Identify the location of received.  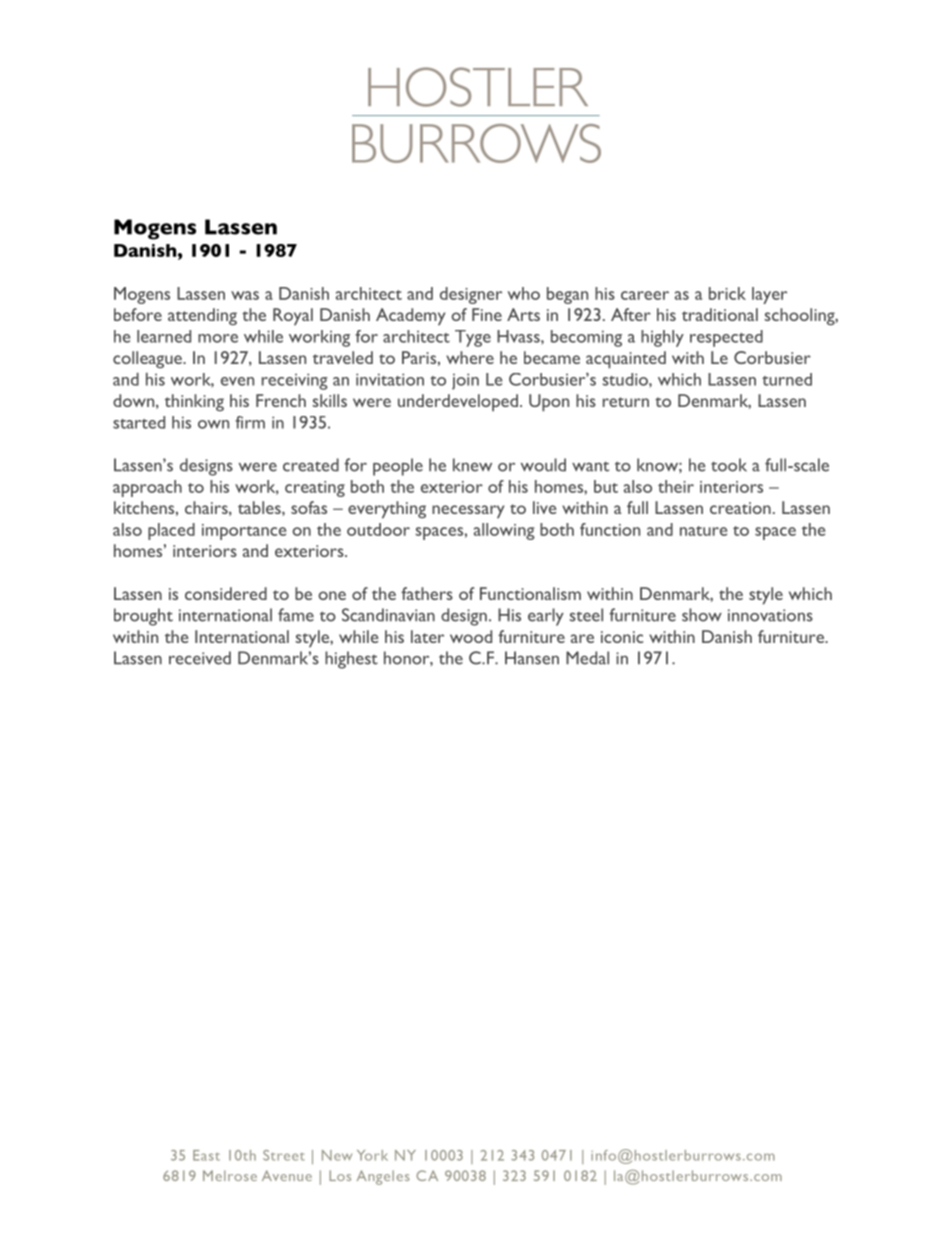
(200, 658).
